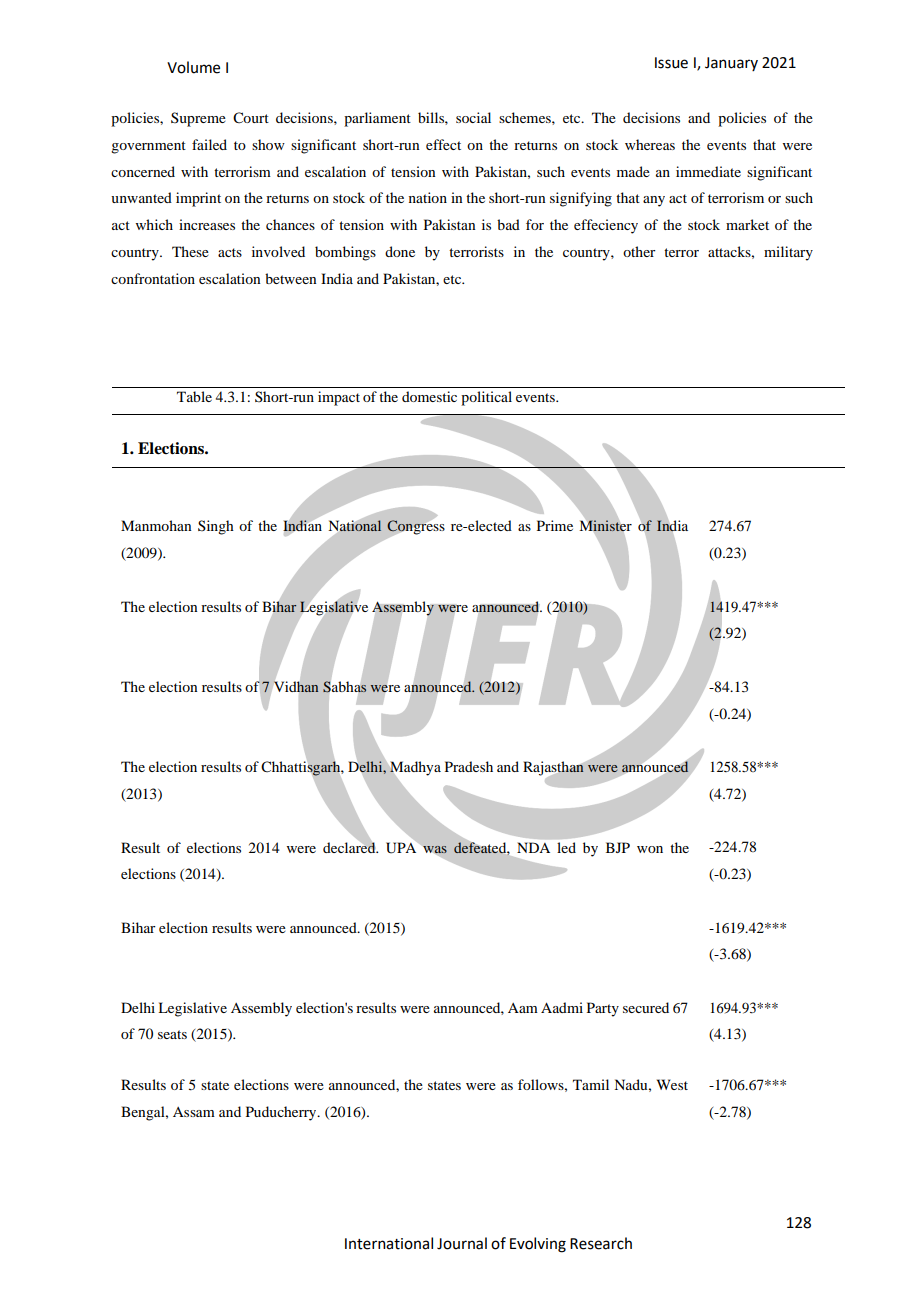 The width and height of the screenshot is (924, 1307). Describe the element at coordinates (469, 766) in the screenshot. I see `Pradesh` at that location.
